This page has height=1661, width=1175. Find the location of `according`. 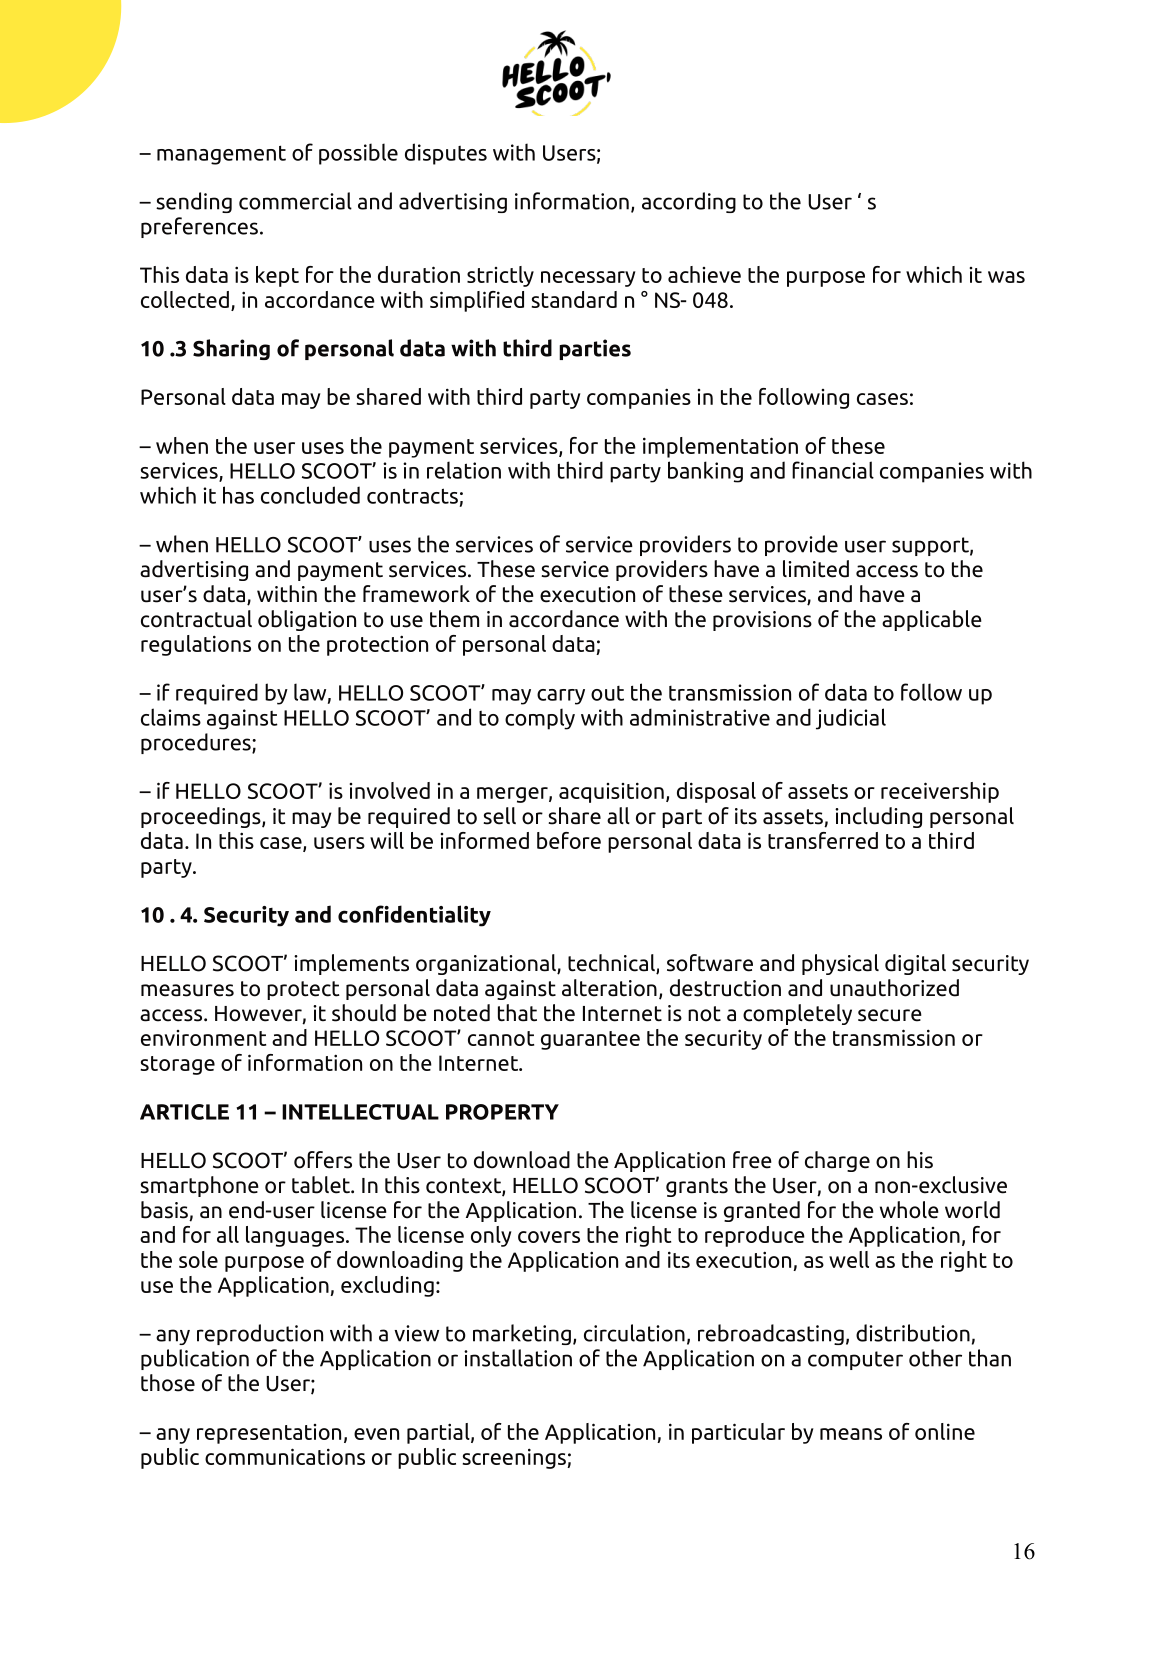

according is located at coordinates (689, 202).
